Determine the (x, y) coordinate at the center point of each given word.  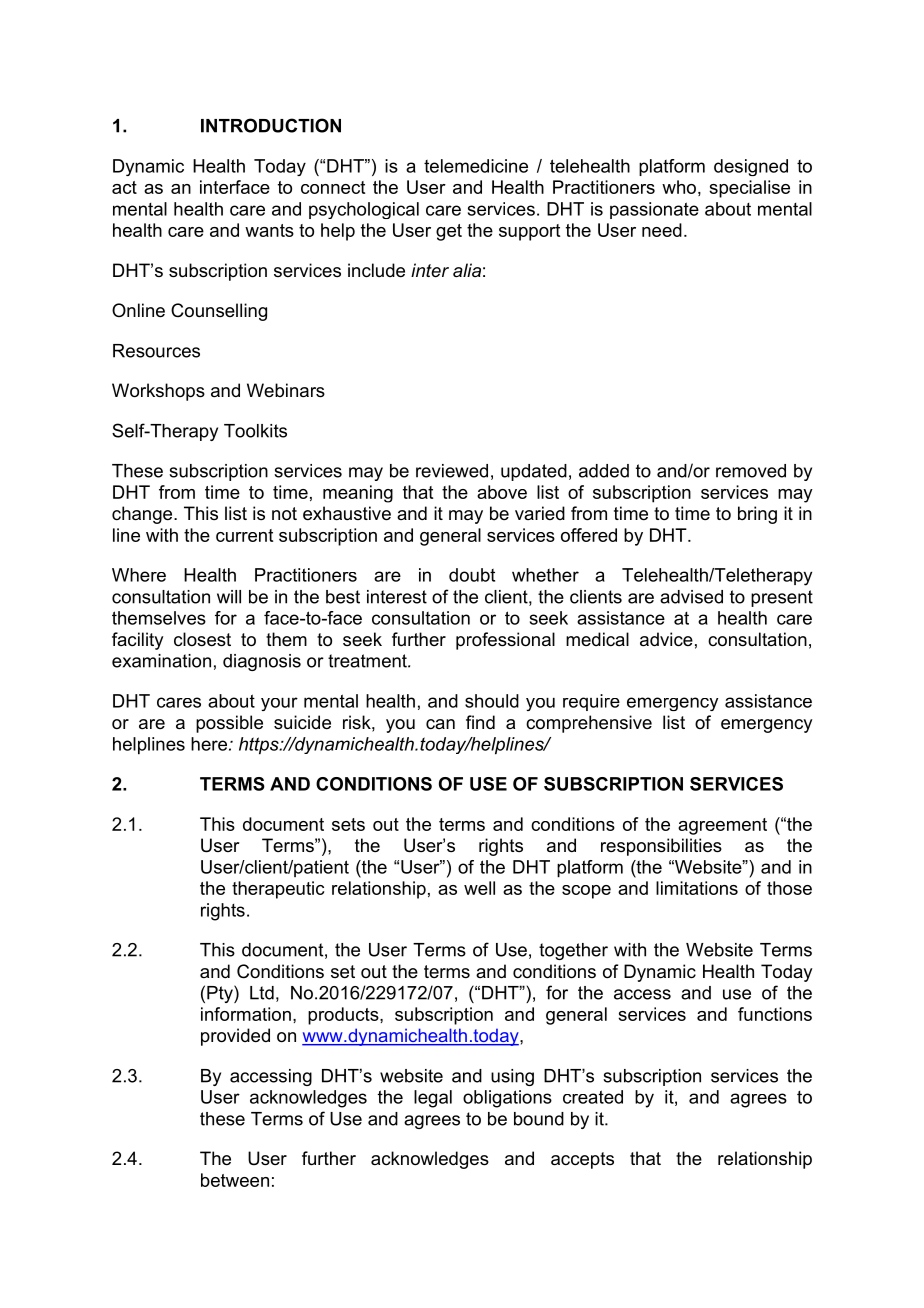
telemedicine (476, 166)
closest (202, 639)
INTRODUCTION (271, 125)
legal (433, 1099)
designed (751, 167)
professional (505, 641)
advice (666, 639)
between (235, 1180)
